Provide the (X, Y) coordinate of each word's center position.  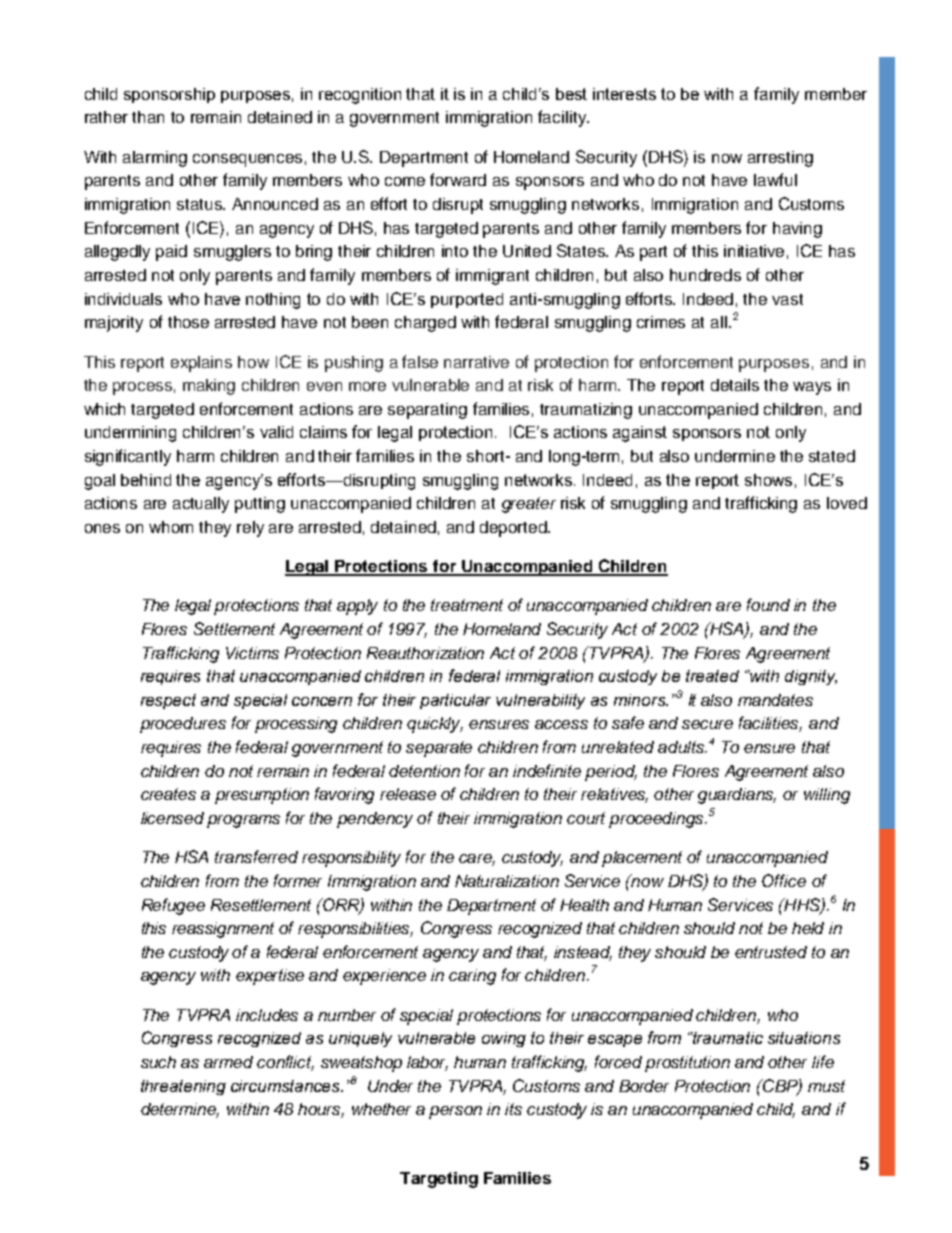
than (148, 117)
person (455, 1112)
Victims (252, 653)
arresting (780, 159)
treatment (467, 605)
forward (458, 179)
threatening (183, 1087)
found (768, 604)
